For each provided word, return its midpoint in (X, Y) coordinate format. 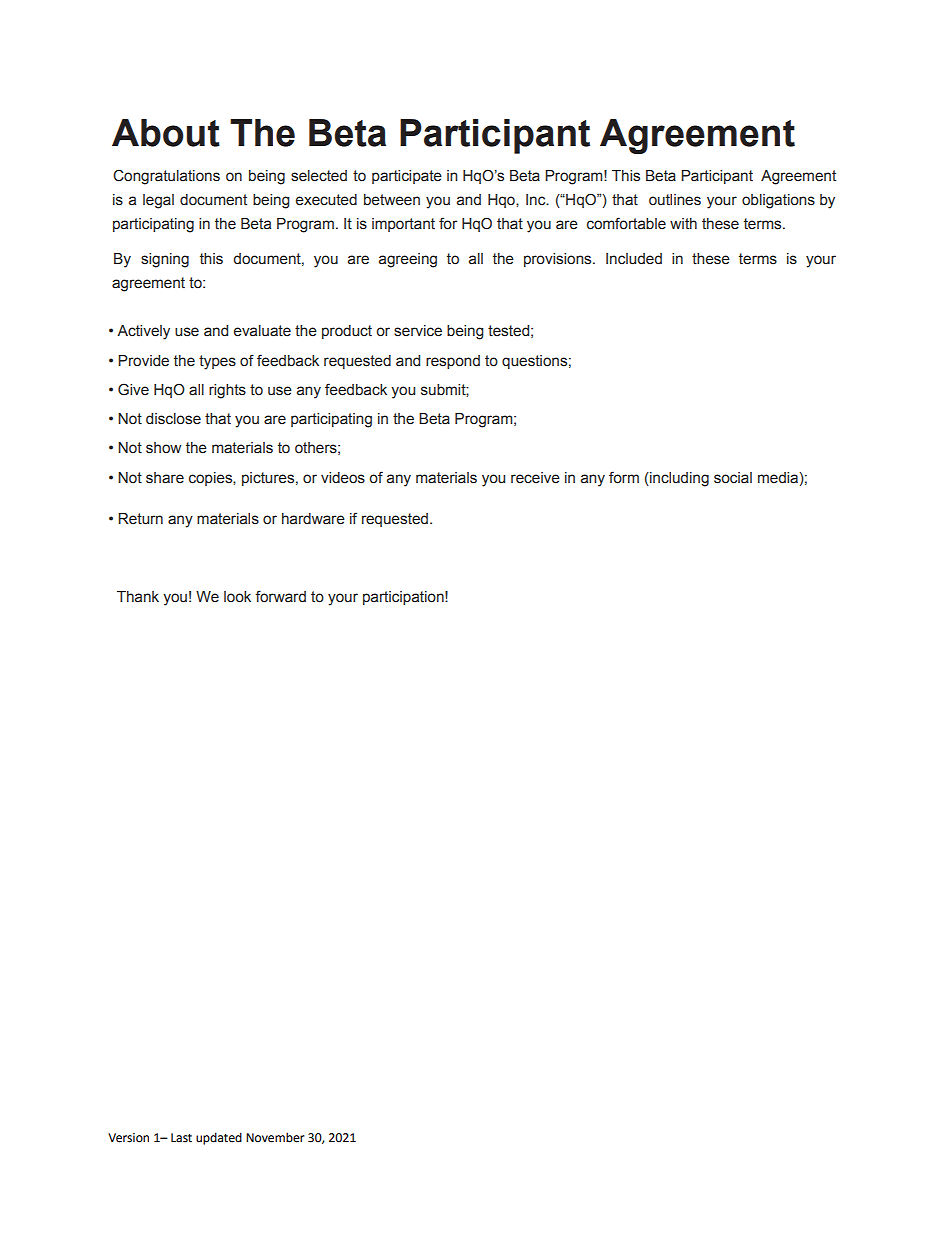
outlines (675, 200)
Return (140, 519)
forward (280, 596)
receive (535, 478)
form (624, 477)
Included (634, 259)
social (733, 478)
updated (219, 1138)
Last (181, 1138)
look (237, 597)
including (678, 479)
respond (453, 362)
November (275, 1137)
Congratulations (166, 177)
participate (407, 177)
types (217, 362)
